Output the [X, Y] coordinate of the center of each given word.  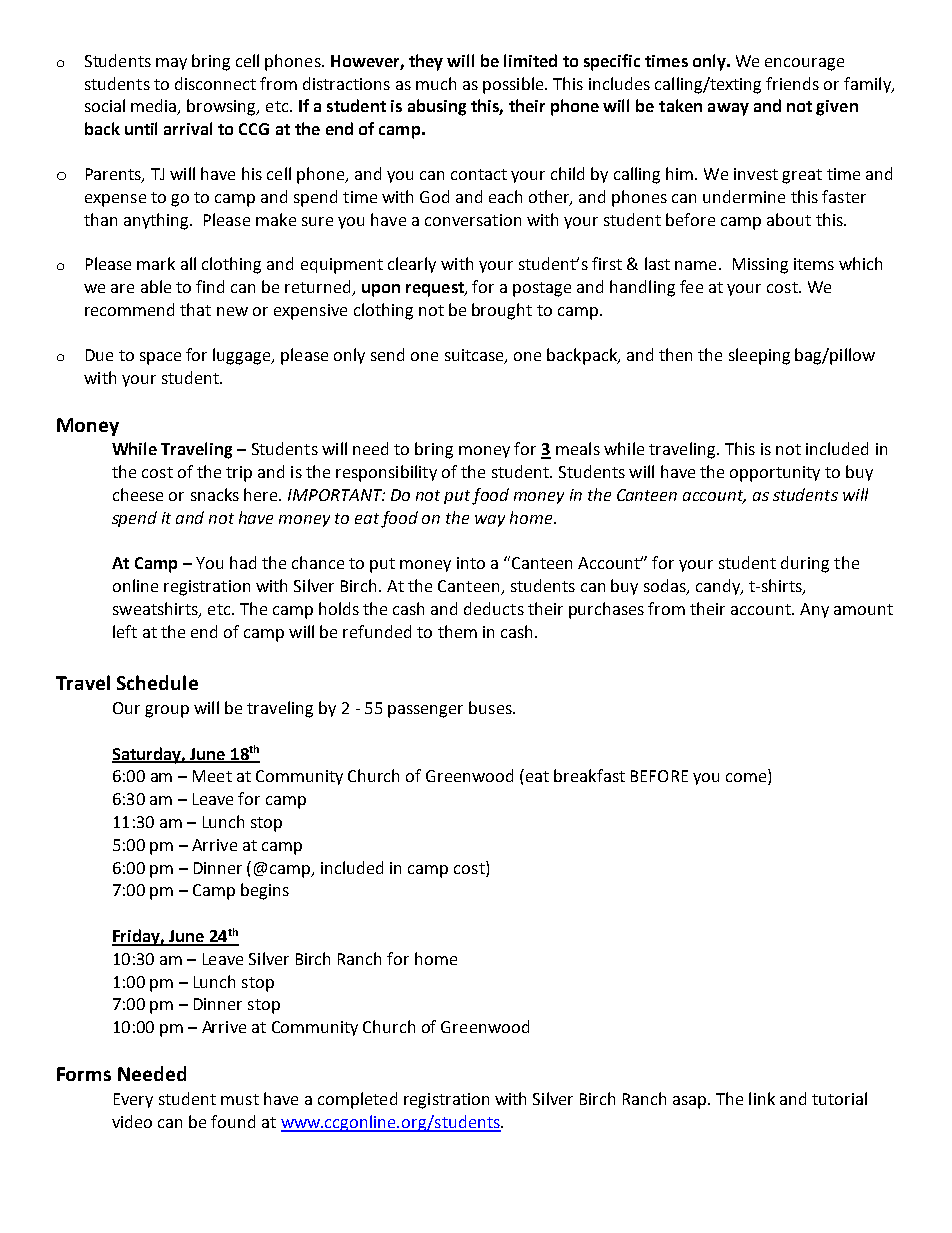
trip [239, 474]
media [155, 107]
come [747, 779]
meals [578, 448]
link [762, 1098]
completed [357, 1100]
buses [491, 707]
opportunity [775, 474]
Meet [212, 776]
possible [514, 85]
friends [792, 83]
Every [133, 1100]
